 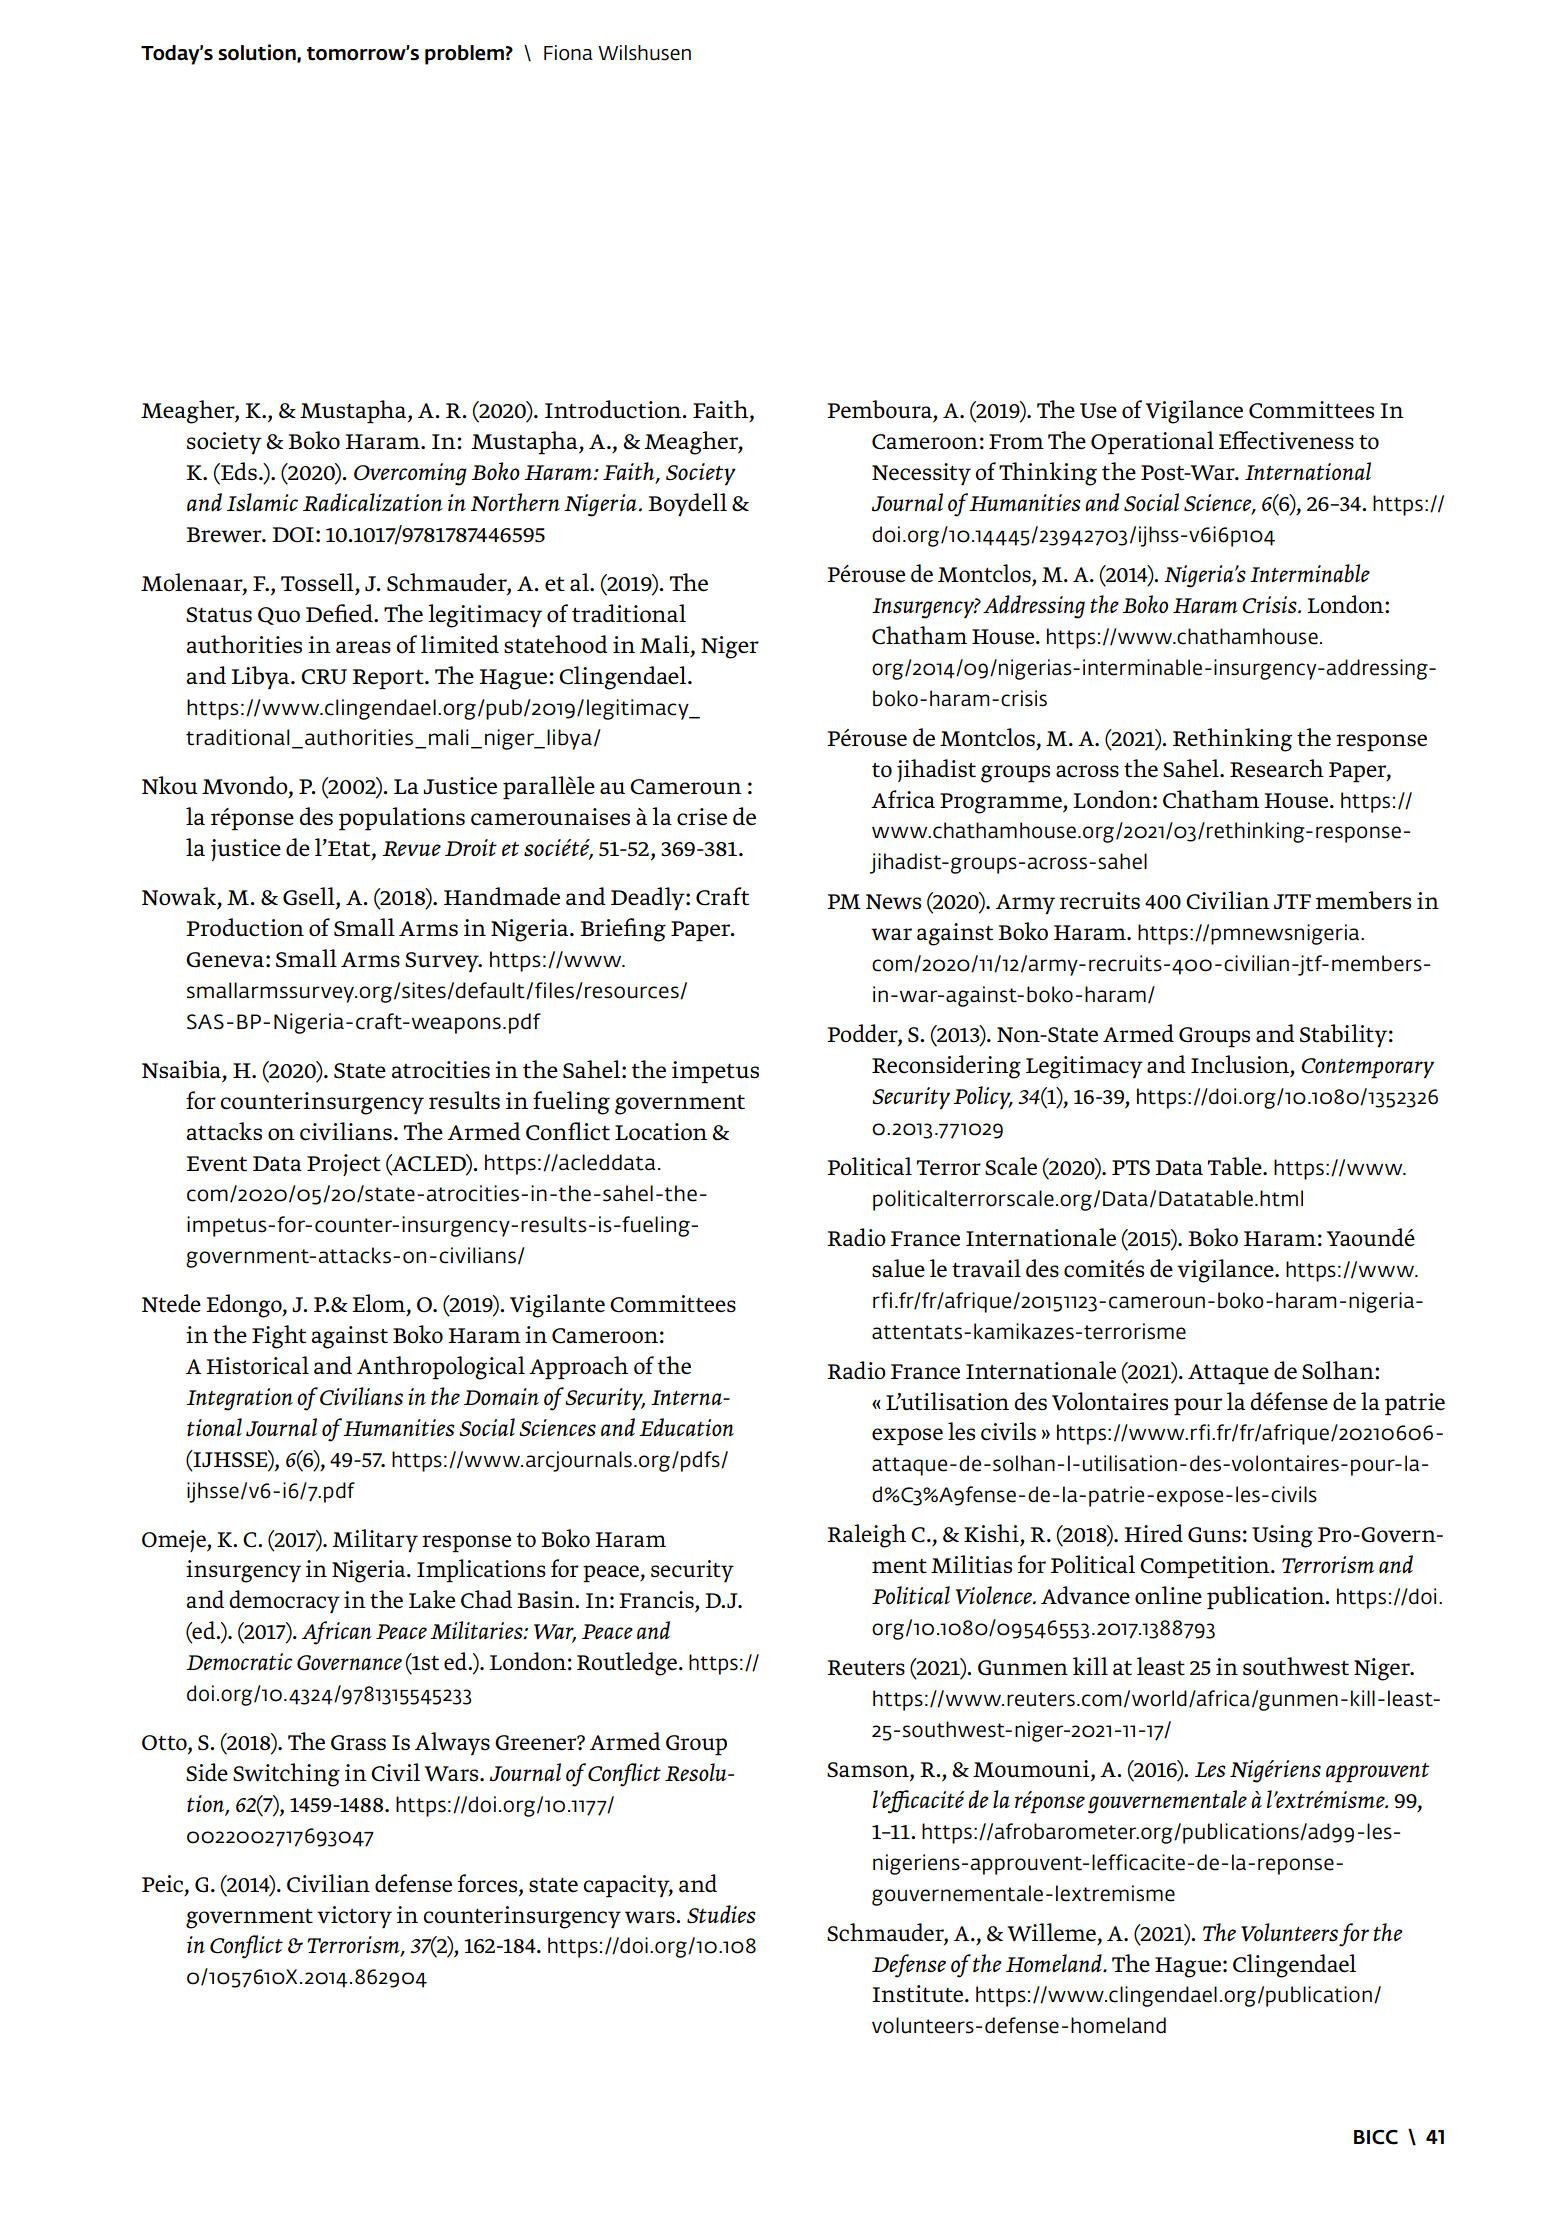 I want to click on Studies, so click(x=721, y=1914).
